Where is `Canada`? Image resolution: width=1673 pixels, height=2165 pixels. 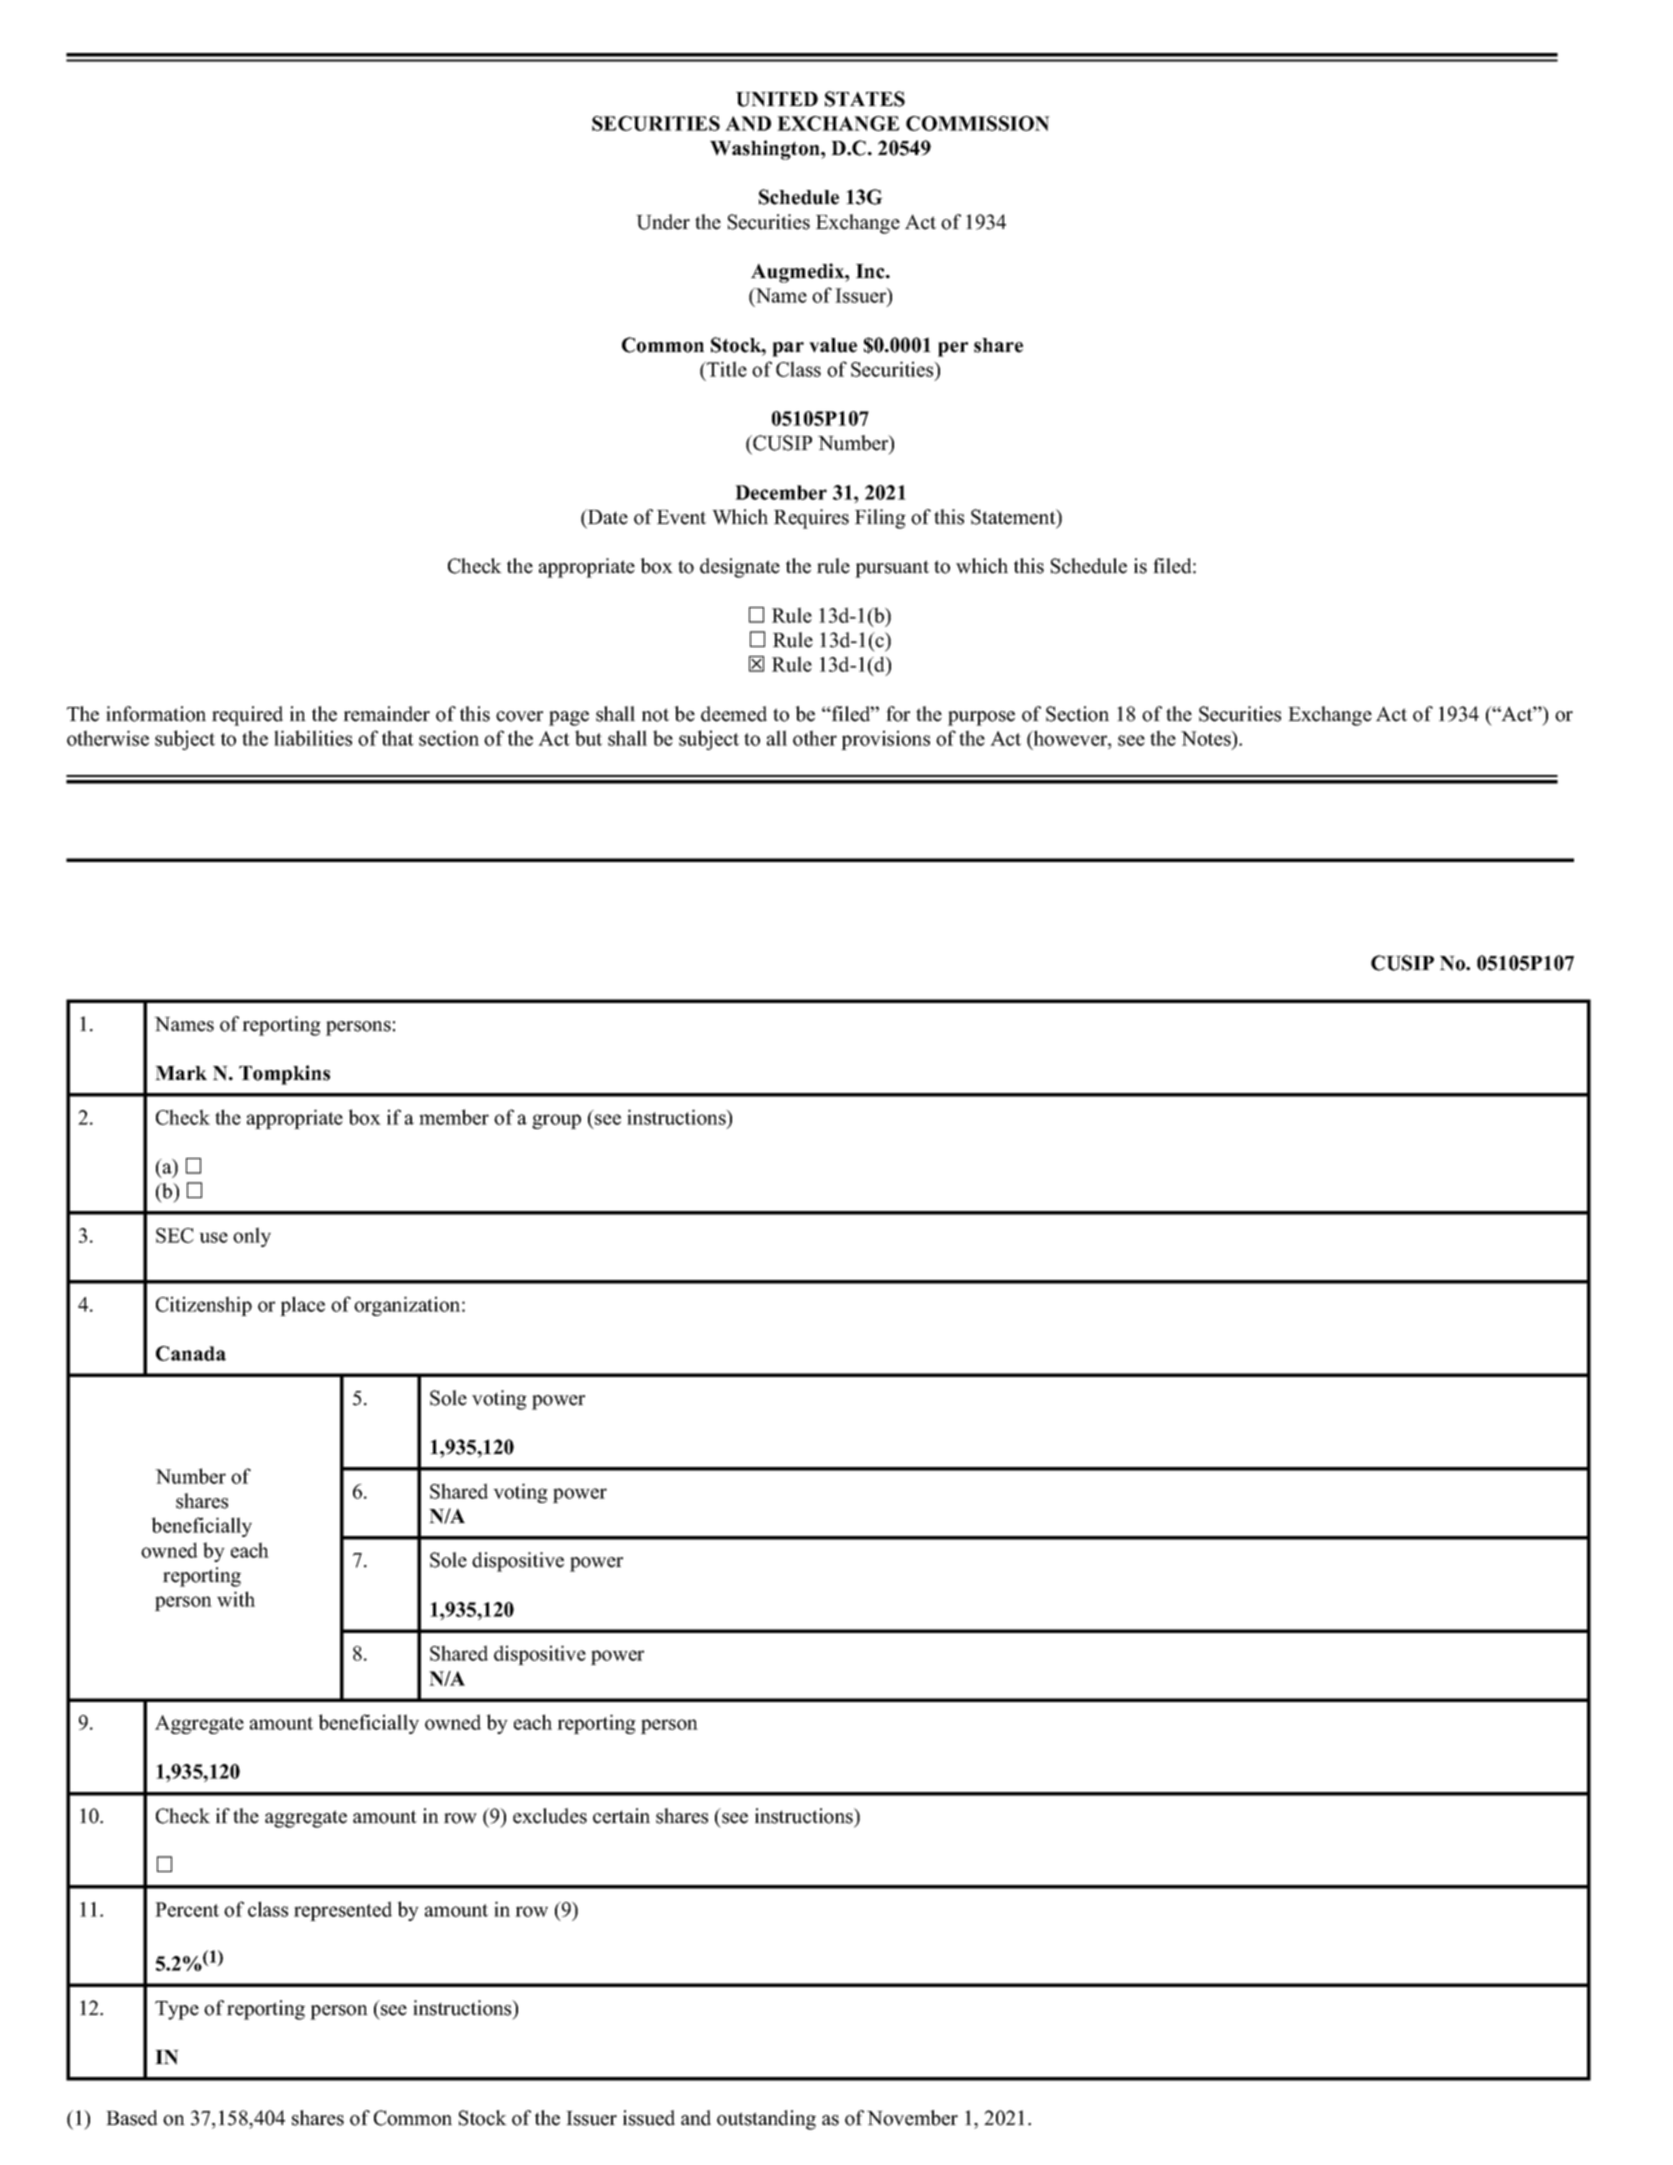 Canada is located at coordinates (191, 1353).
